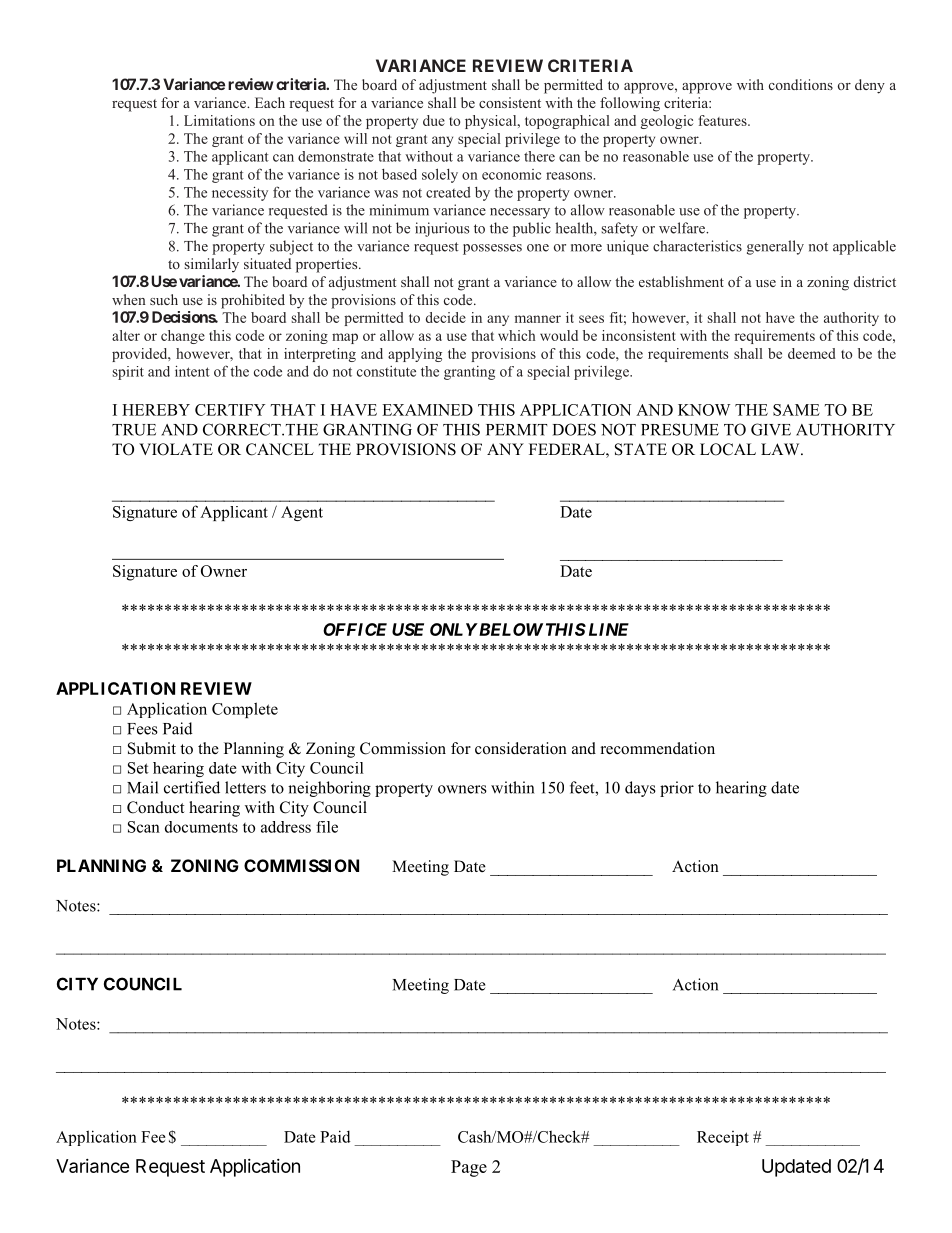 This screenshot has height=1233, width=952. What do you see at coordinates (469, 1168) in the screenshot?
I see `Page` at bounding box center [469, 1168].
